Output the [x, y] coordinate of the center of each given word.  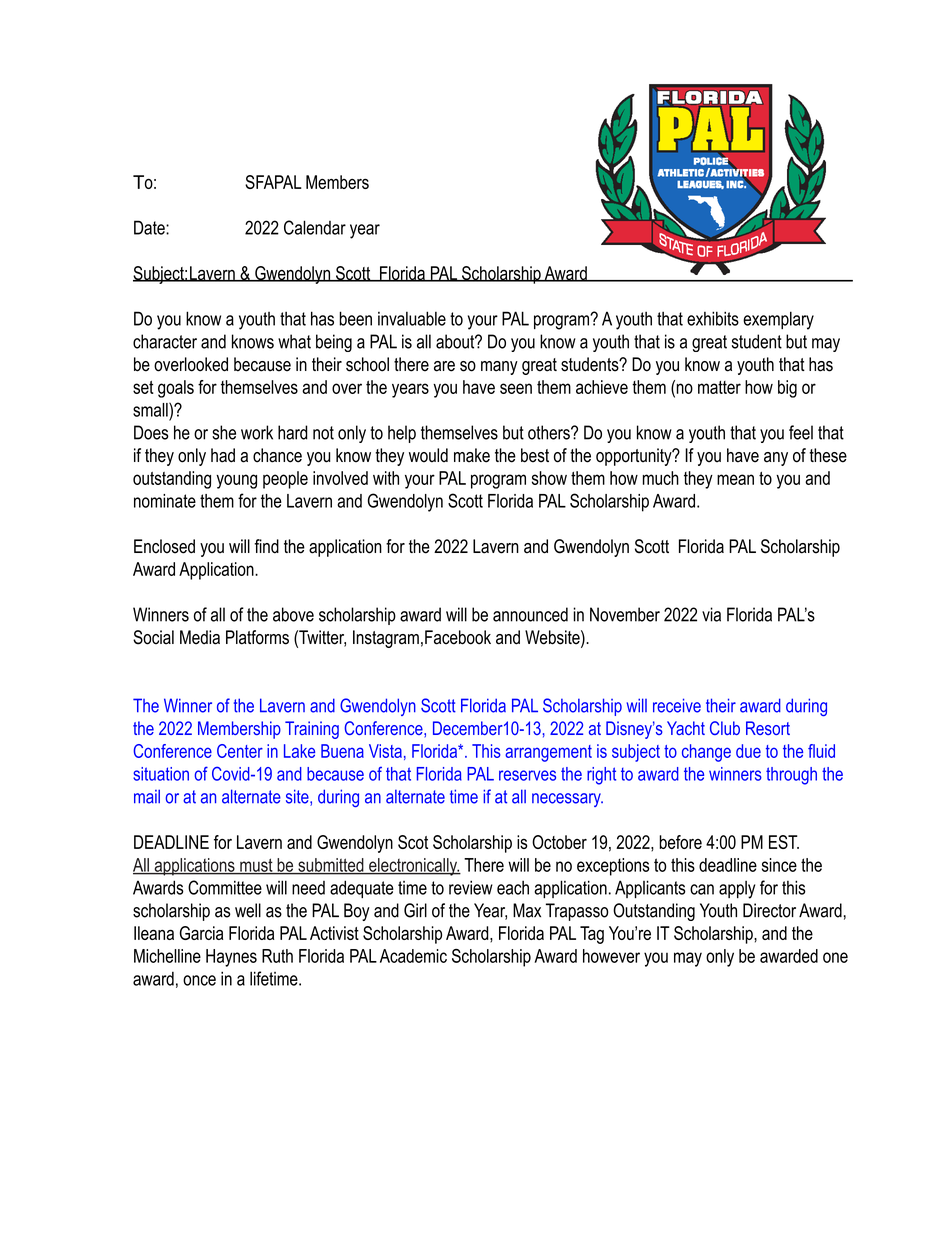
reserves [527, 775]
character [165, 341]
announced [530, 614]
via [711, 614]
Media [200, 637]
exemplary [778, 320]
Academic [413, 956]
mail [147, 796]
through [791, 776]
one [835, 957]
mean [735, 479]
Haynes [231, 958]
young [236, 481]
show [549, 478]
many [499, 368]
